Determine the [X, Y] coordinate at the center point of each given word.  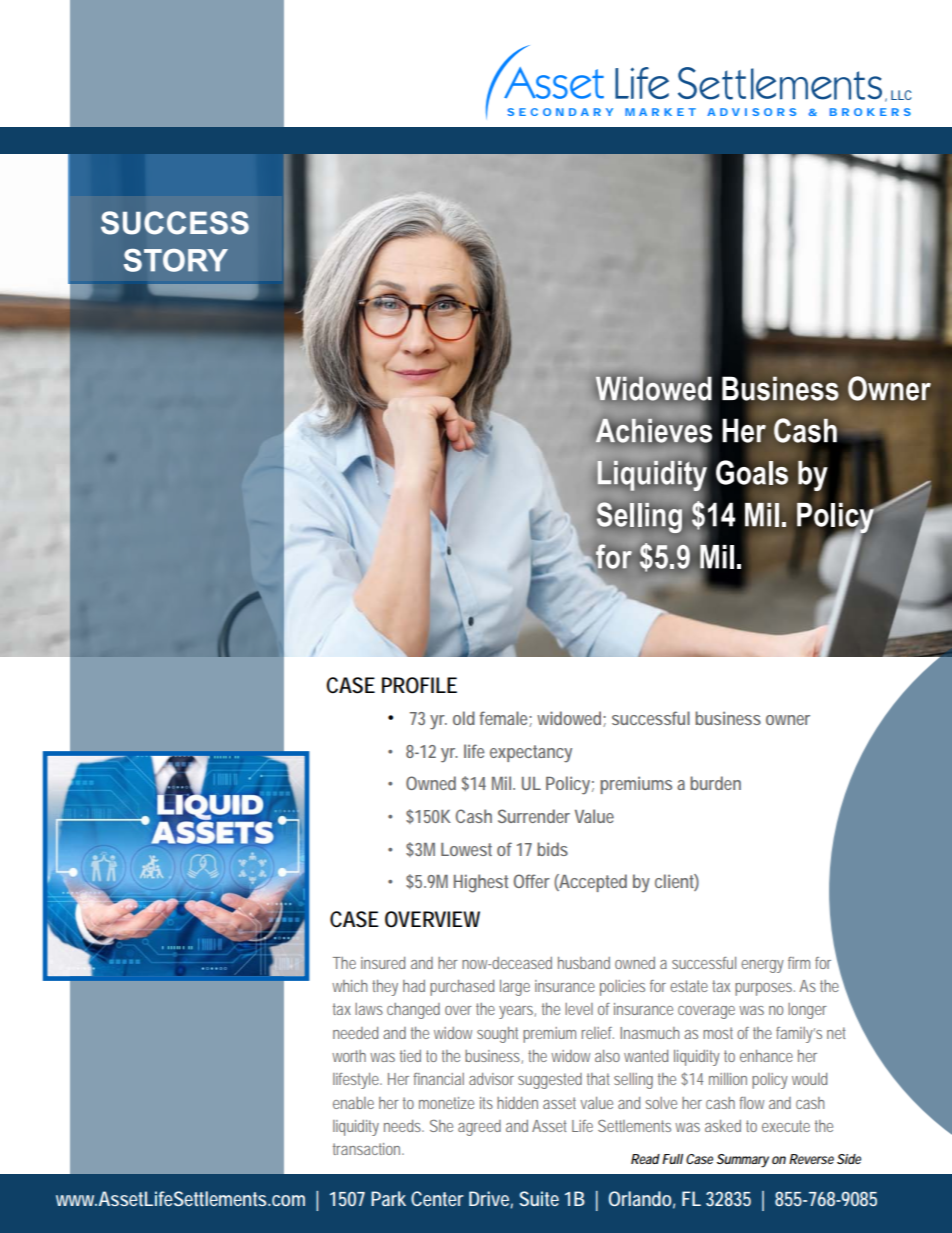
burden [715, 783]
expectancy [531, 754]
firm [799, 963]
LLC [901, 95]
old [464, 718]
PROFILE [419, 685]
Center [437, 1198]
